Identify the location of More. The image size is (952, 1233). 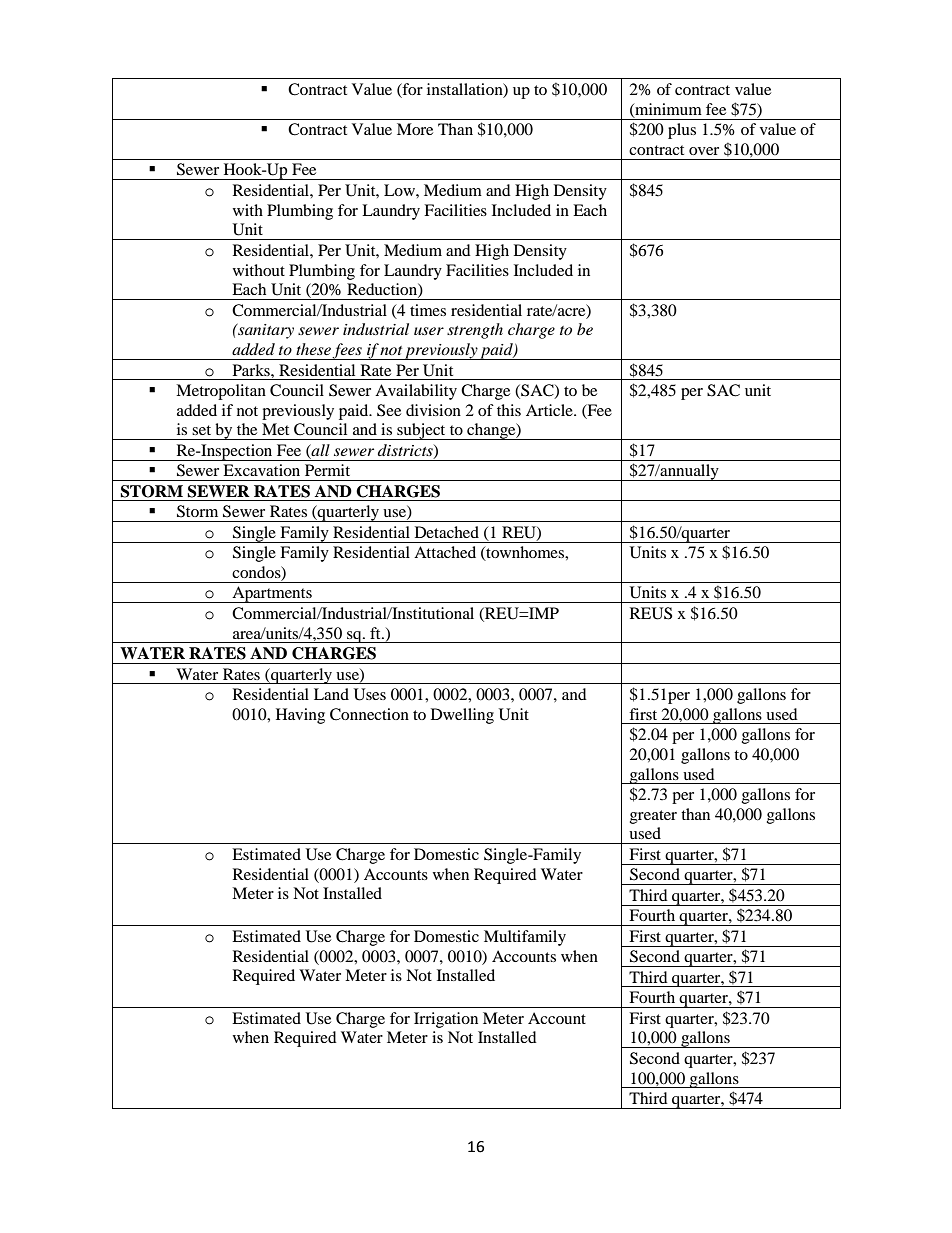
(415, 129).
